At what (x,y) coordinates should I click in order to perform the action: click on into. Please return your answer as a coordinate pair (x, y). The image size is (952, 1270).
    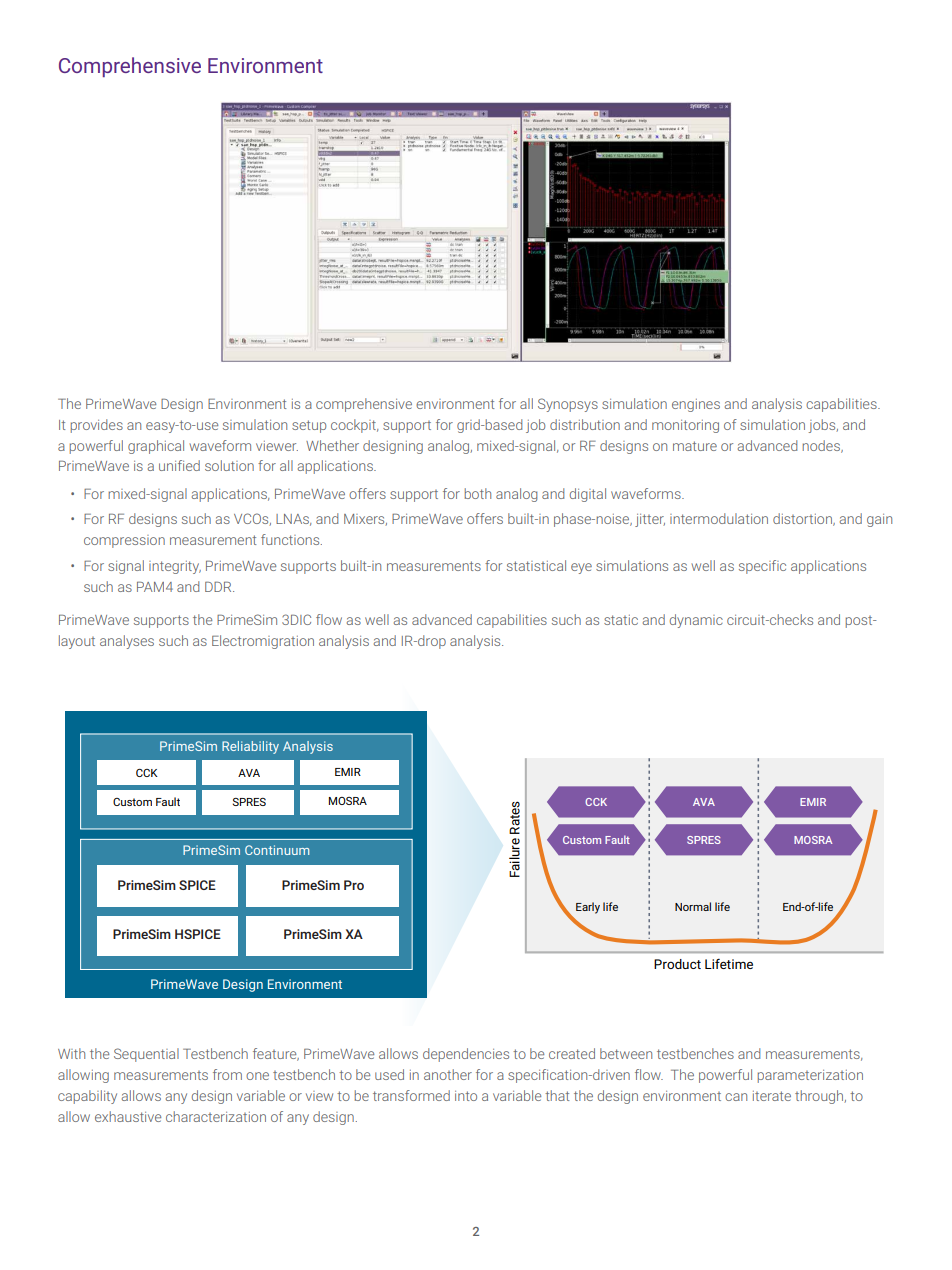
    Looking at the image, I should click on (466, 1096).
